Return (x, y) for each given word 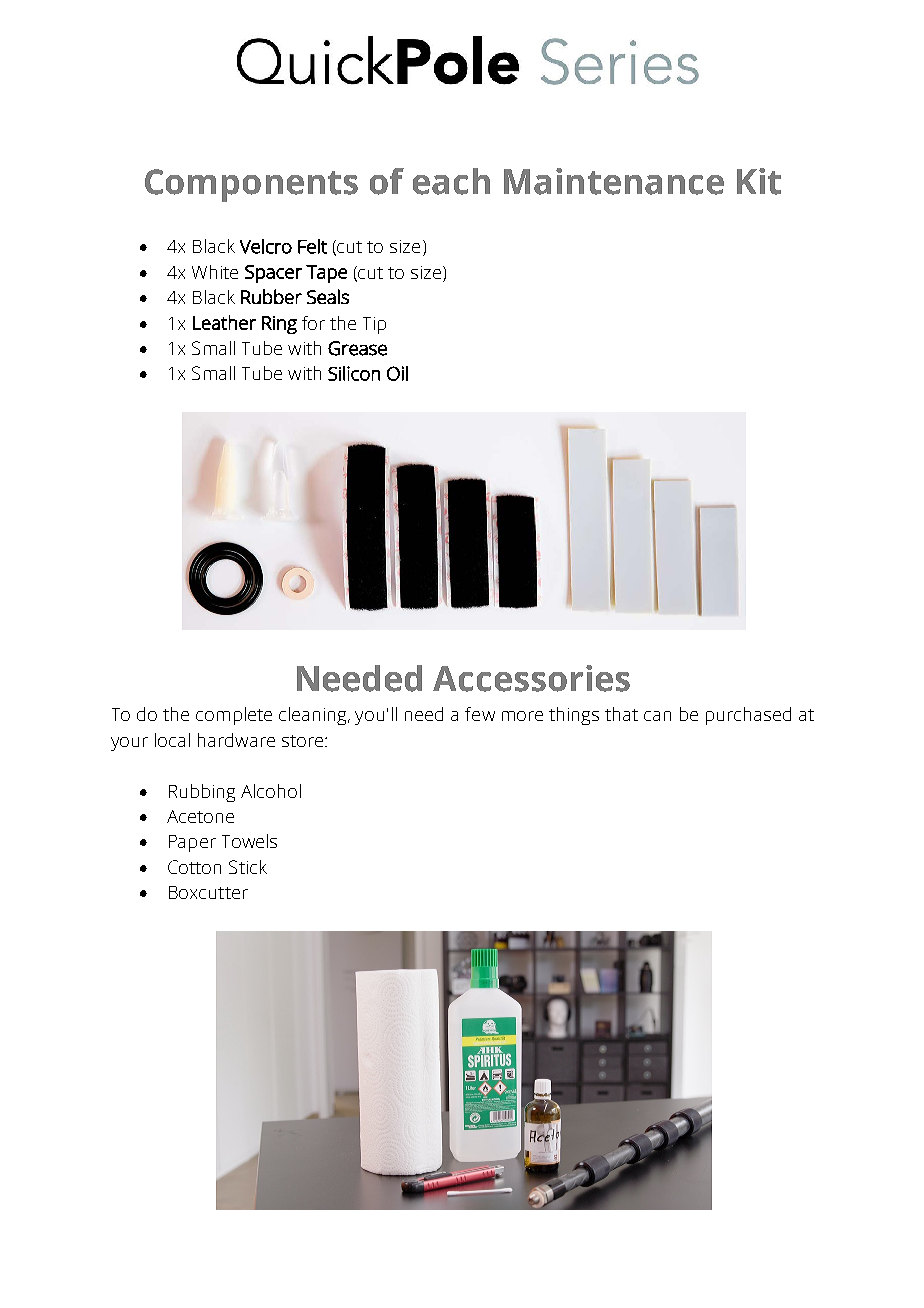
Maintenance (614, 181)
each (451, 181)
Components (251, 185)
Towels (249, 841)
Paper (192, 843)
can (657, 716)
